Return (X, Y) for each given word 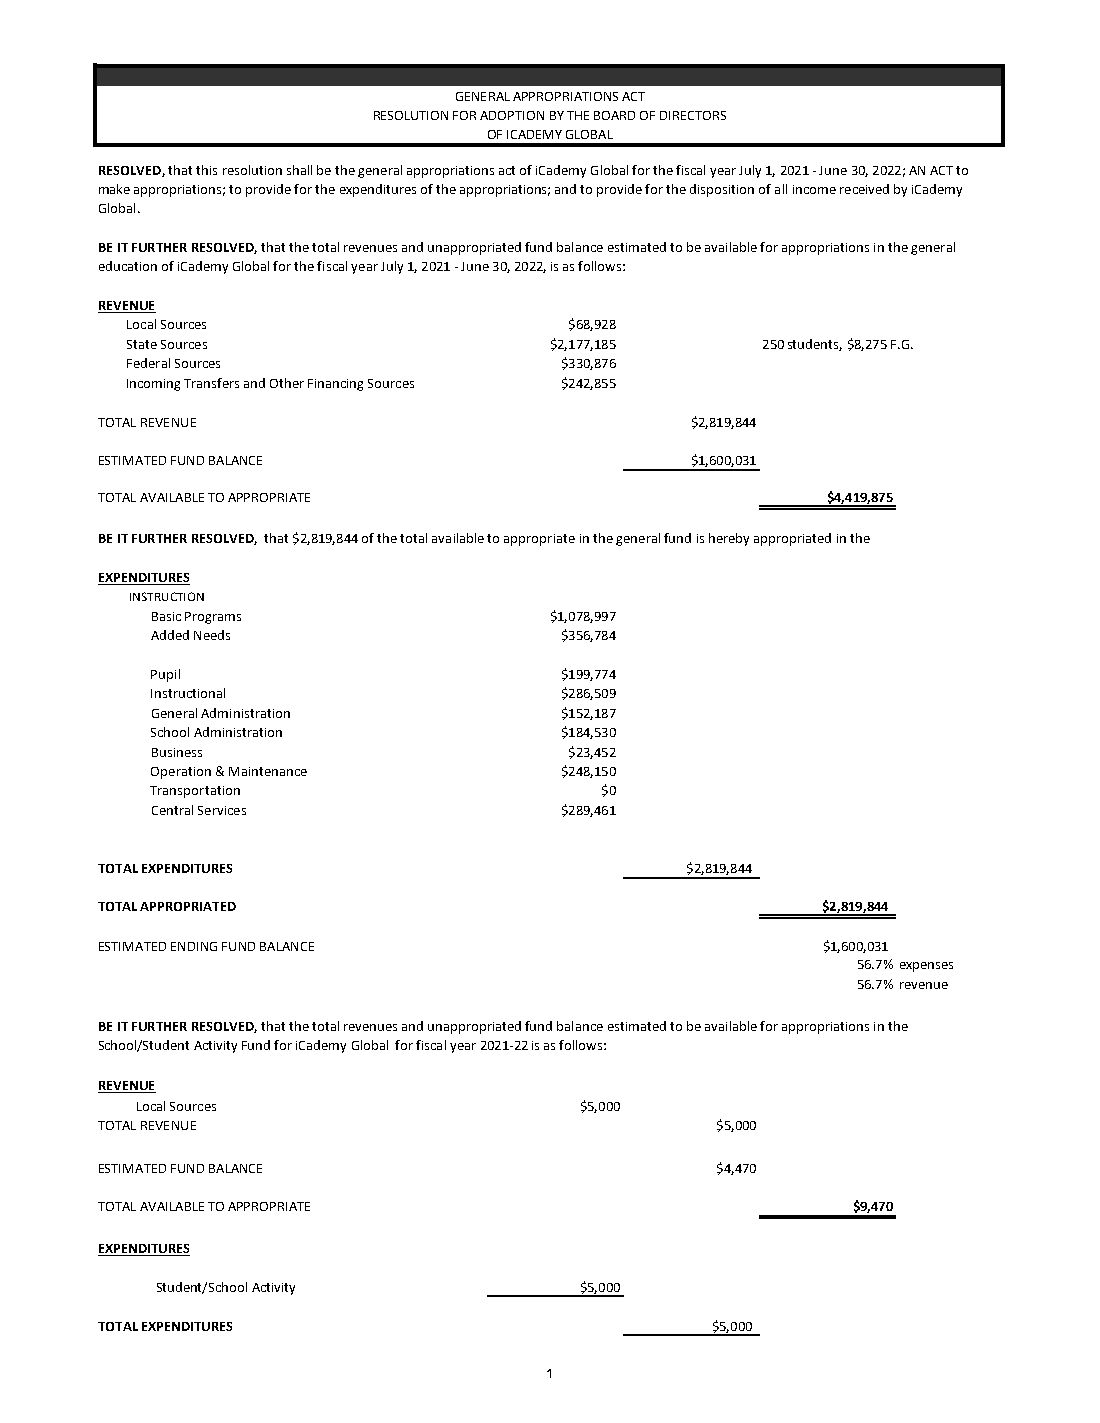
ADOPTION (512, 115)
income (814, 189)
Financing (335, 385)
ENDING (194, 946)
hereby (729, 539)
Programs (213, 618)
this (206, 170)
